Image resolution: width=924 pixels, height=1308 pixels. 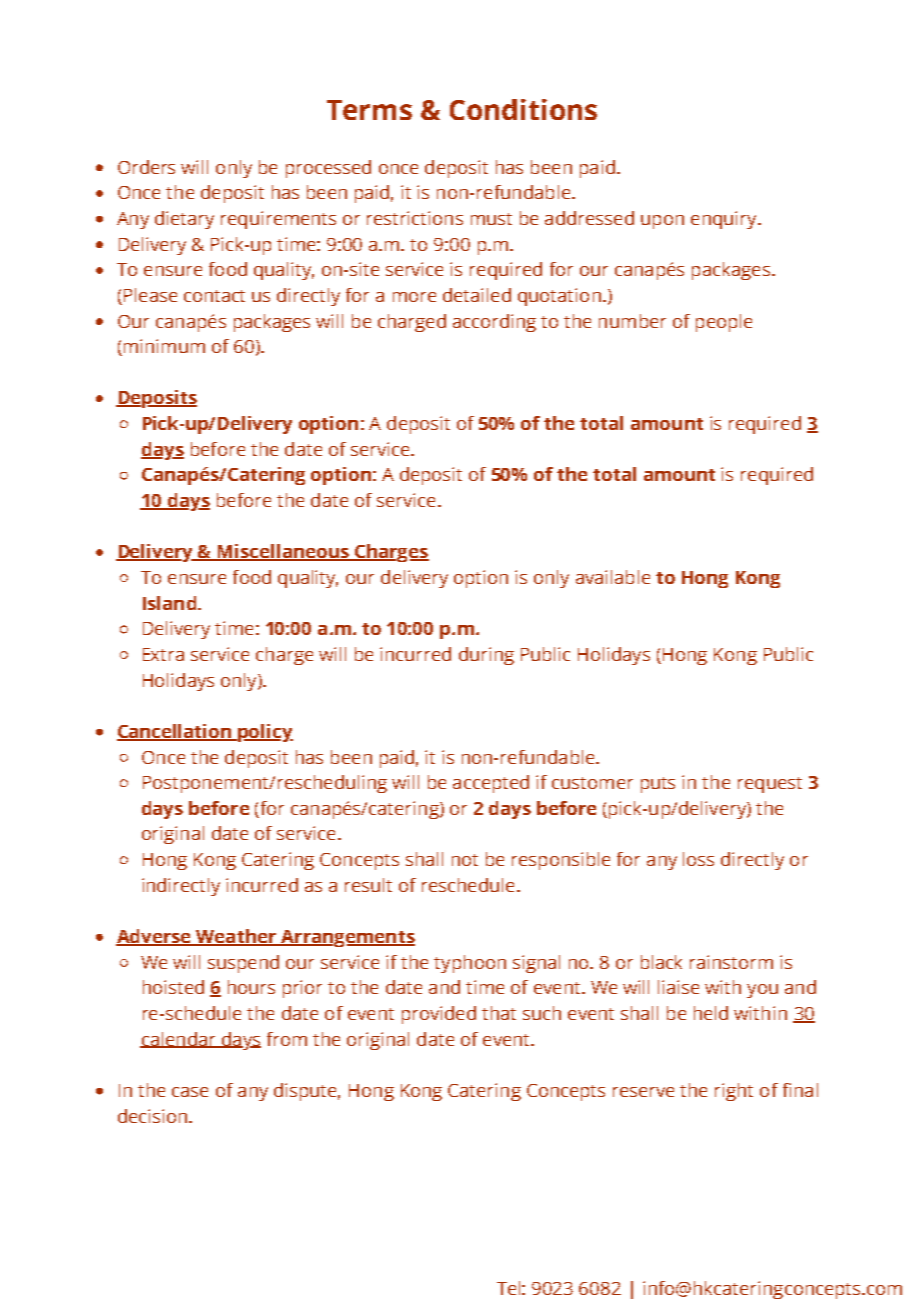 I want to click on Orders, so click(x=146, y=167).
